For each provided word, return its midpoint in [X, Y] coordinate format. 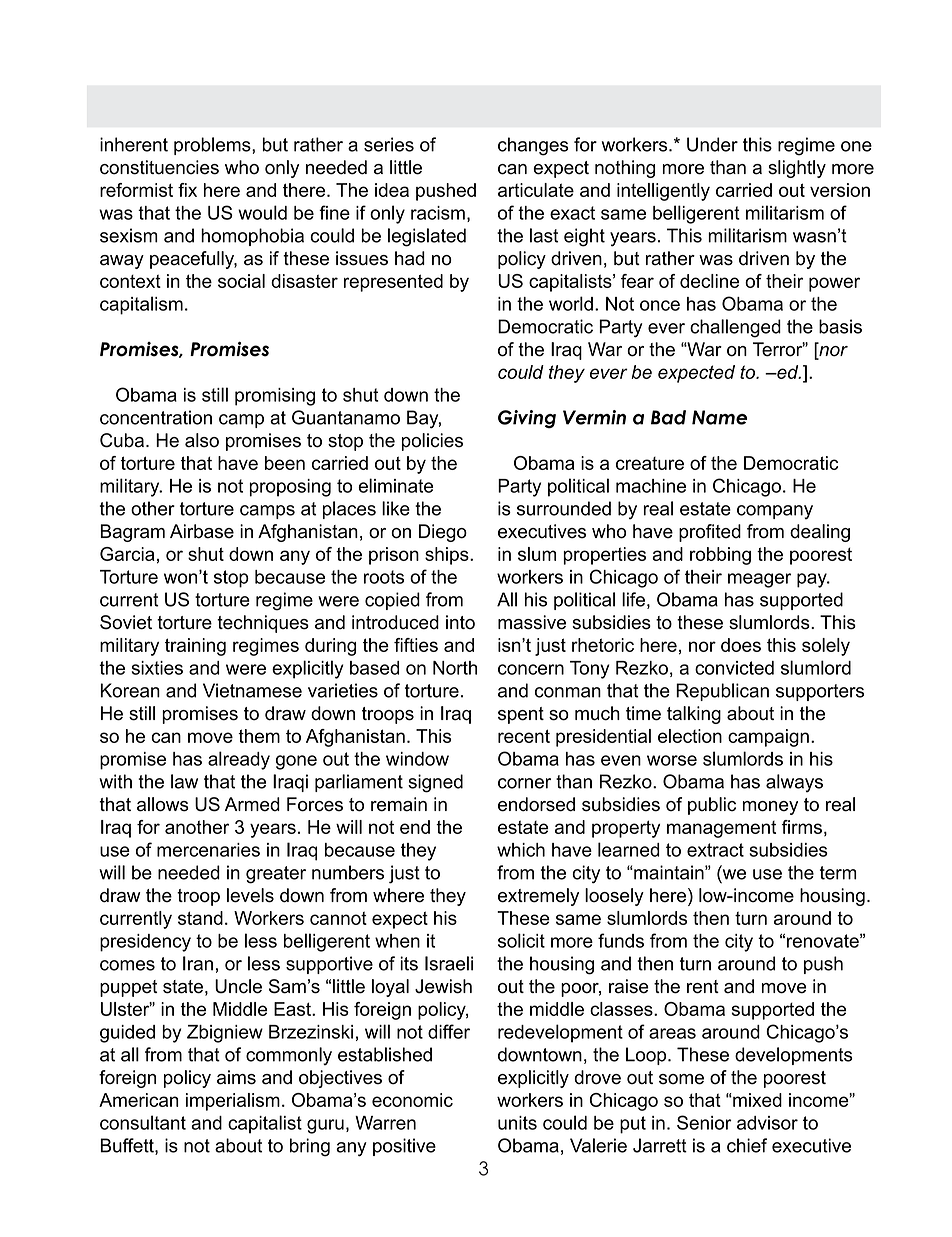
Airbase [202, 531]
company [775, 512]
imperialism [233, 1102]
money [770, 808]
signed [435, 783]
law [184, 781]
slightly [797, 169]
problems [213, 146]
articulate [536, 190]
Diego [443, 533]
